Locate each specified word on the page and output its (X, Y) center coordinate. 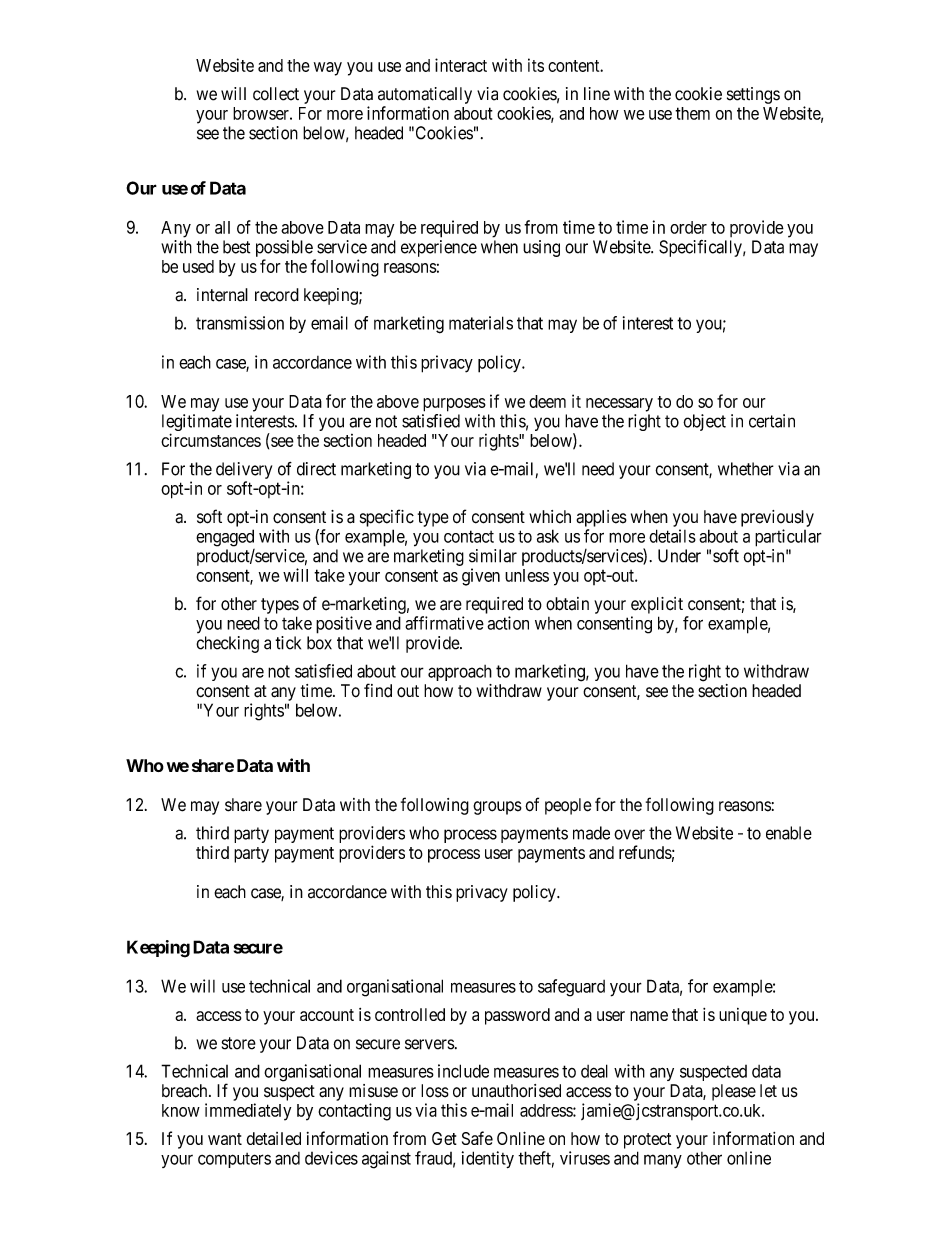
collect (276, 94)
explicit (657, 605)
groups (497, 808)
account (327, 1015)
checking (227, 644)
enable (789, 833)
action (508, 623)
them (692, 113)
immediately (248, 1112)
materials (481, 323)
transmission (240, 323)
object (704, 422)
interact (461, 65)
